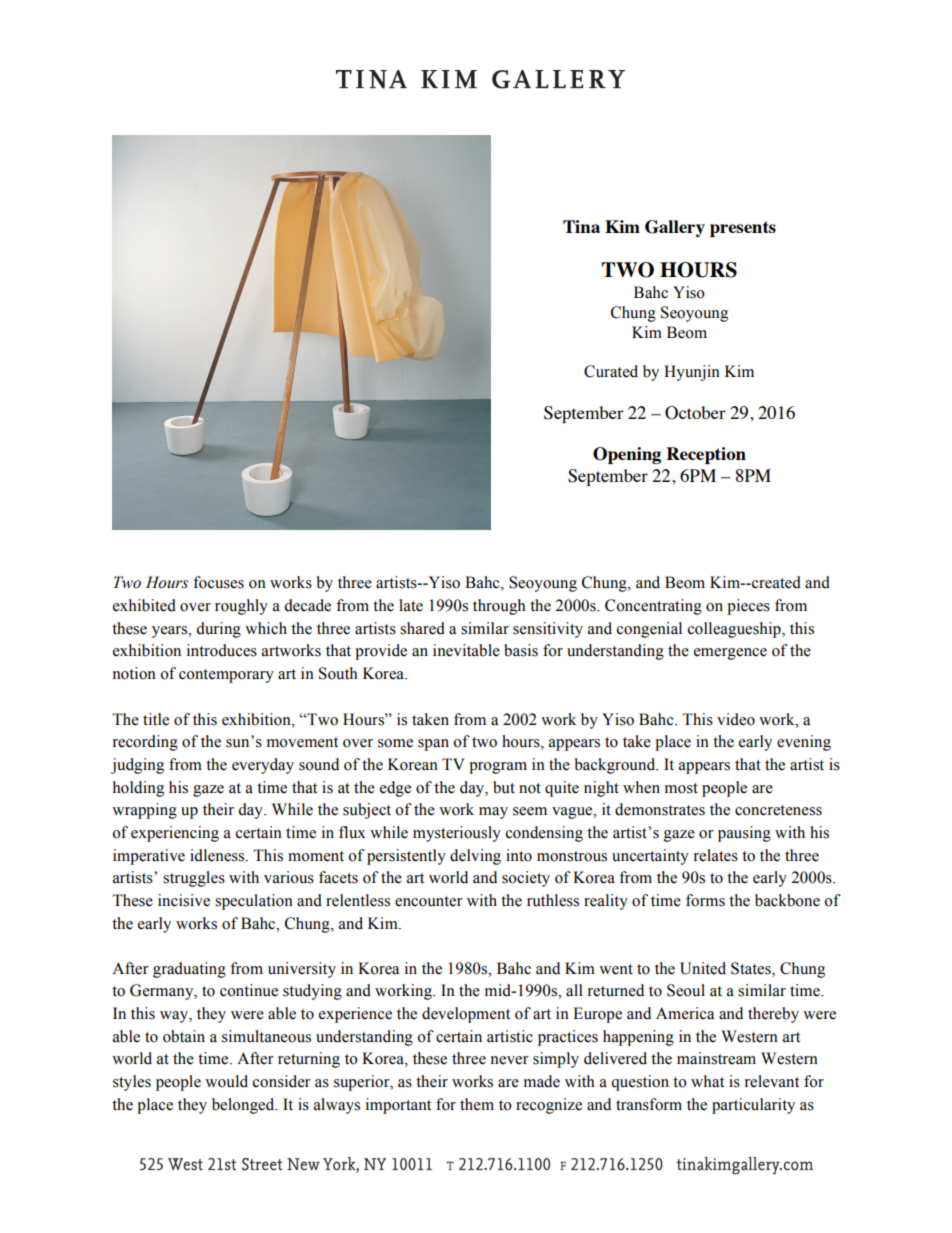  Describe the element at coordinates (730, 654) in the document. I see `emergence` at that location.
